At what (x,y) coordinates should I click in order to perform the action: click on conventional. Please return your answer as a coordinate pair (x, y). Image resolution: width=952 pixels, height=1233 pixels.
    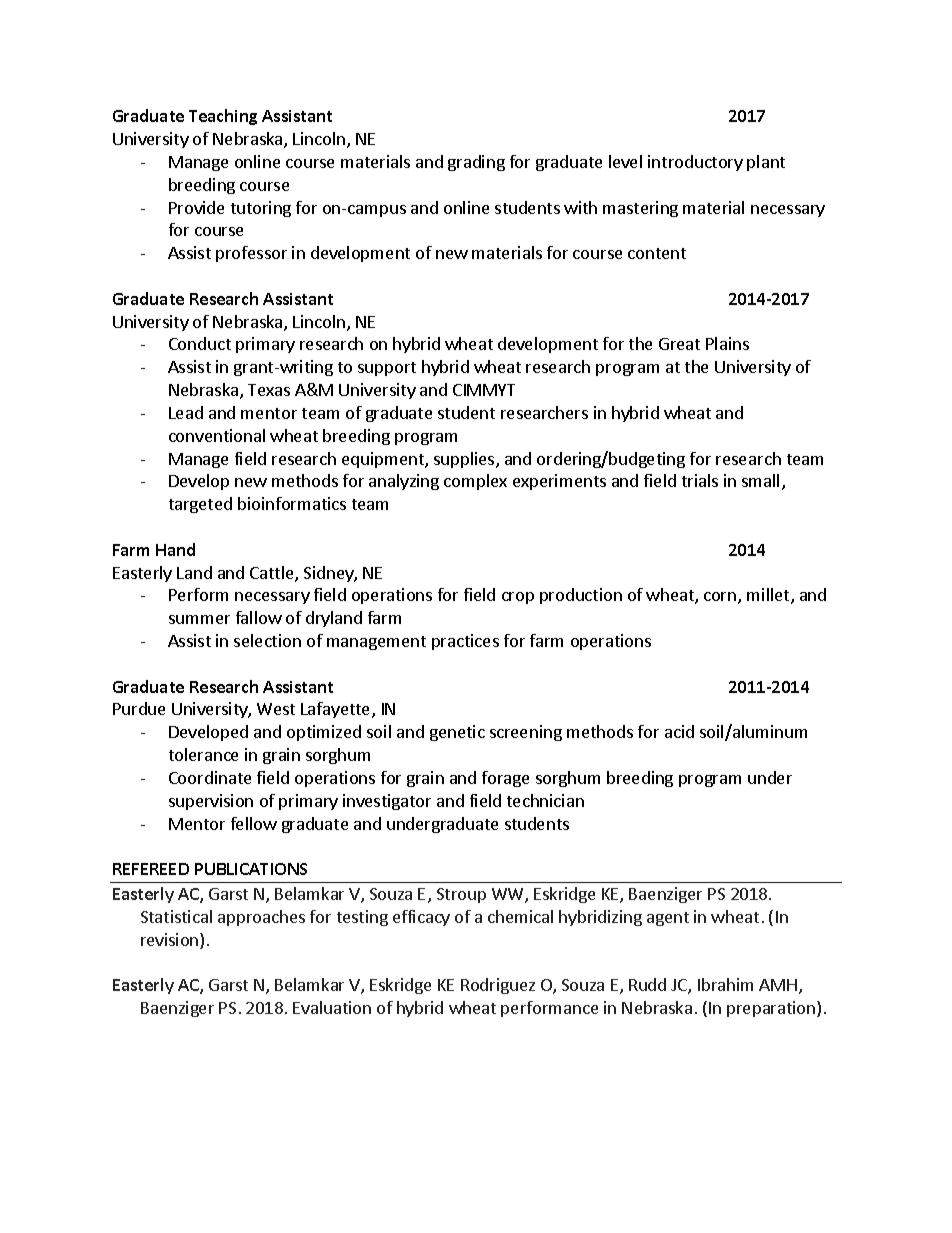
    Looking at the image, I should click on (217, 435).
